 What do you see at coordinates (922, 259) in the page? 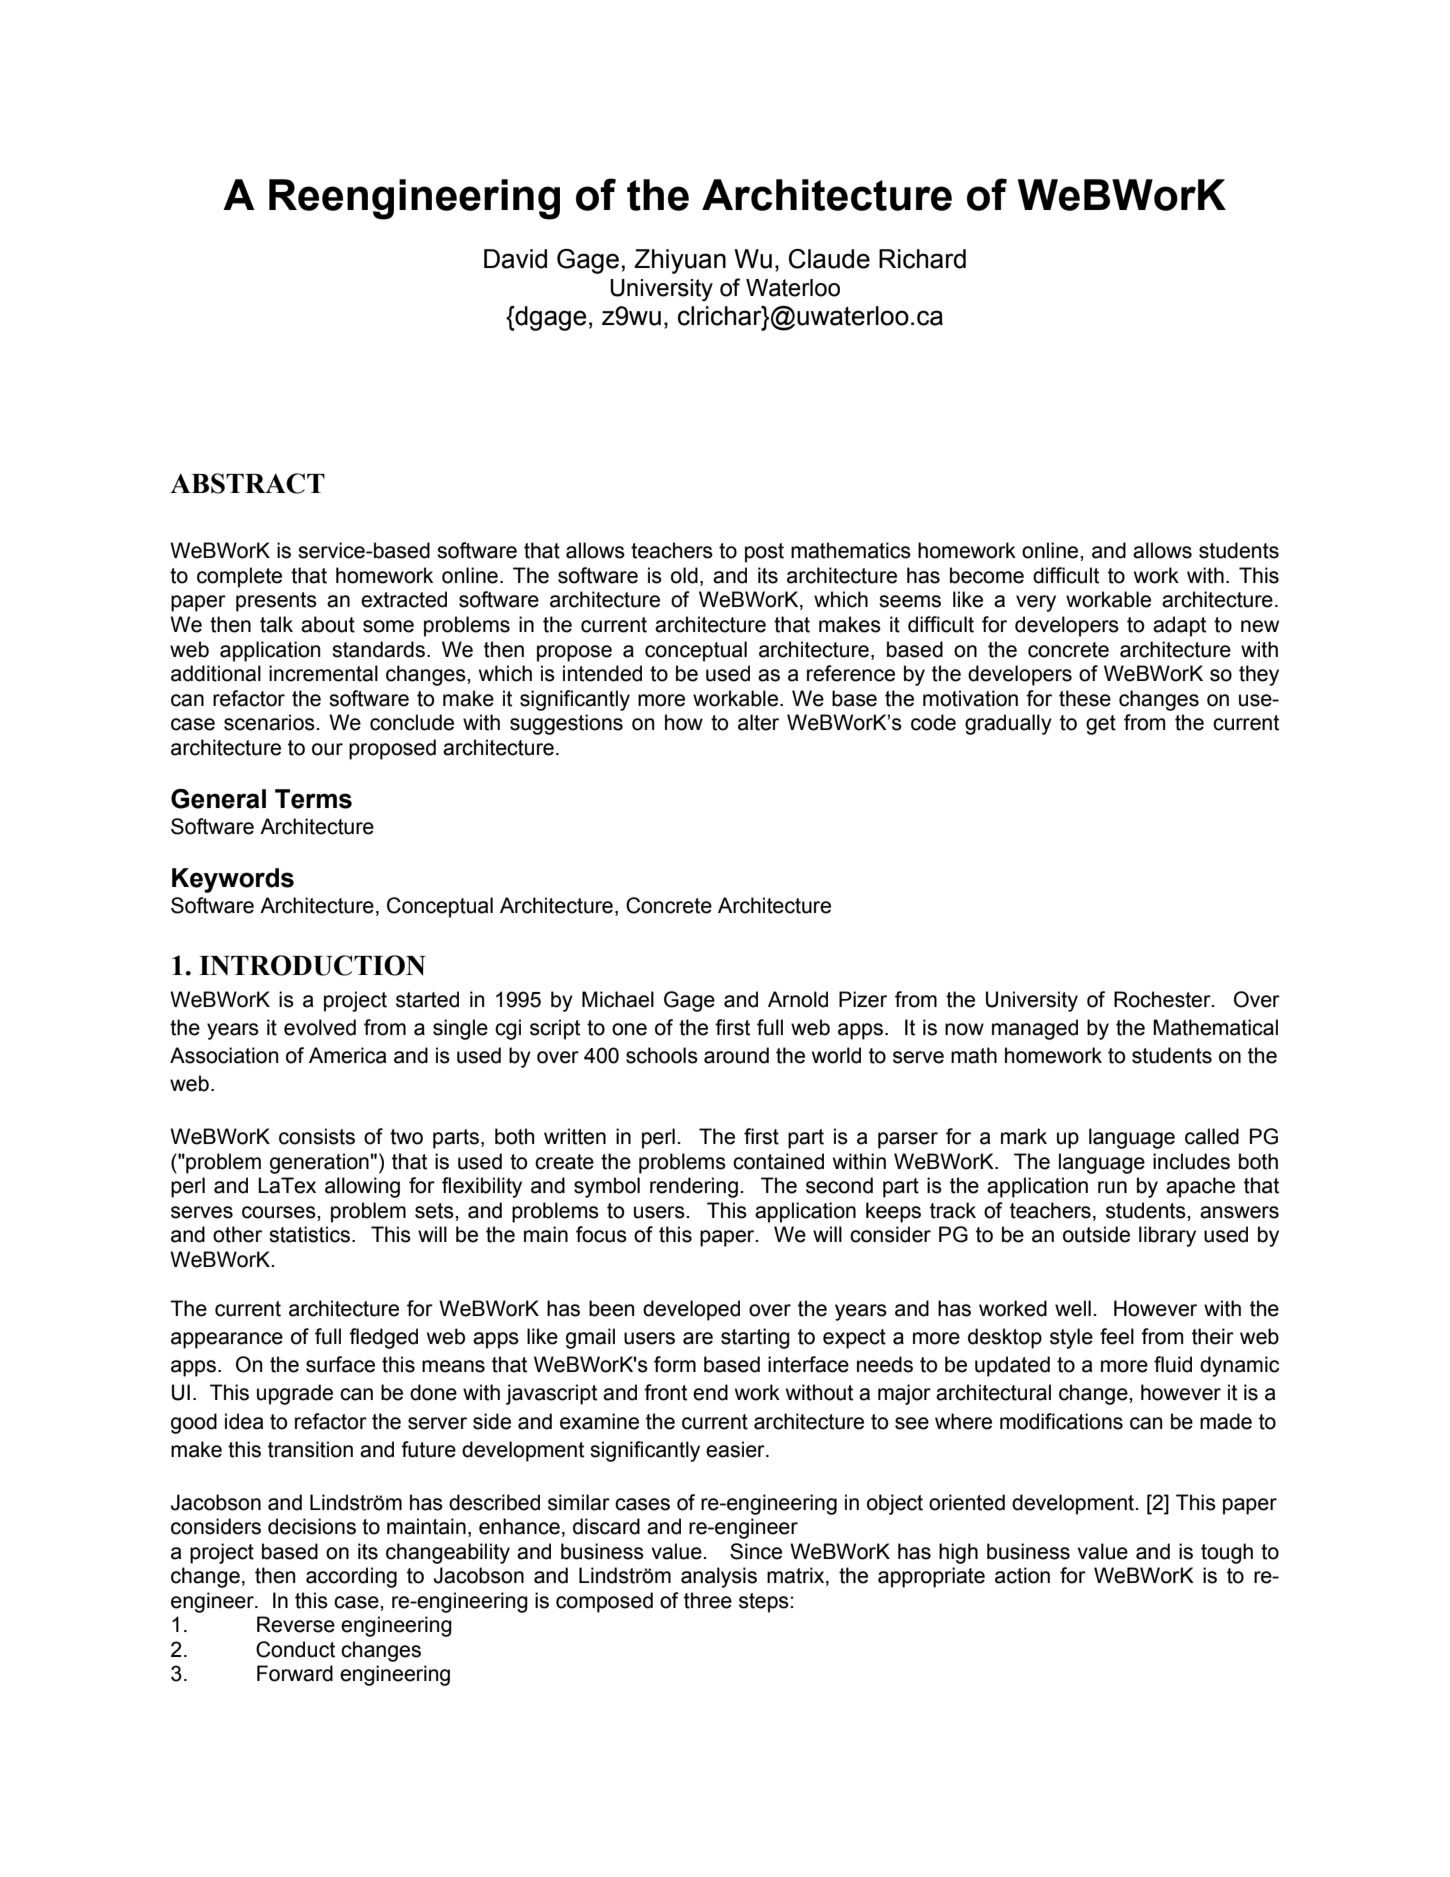
I see `Richard` at bounding box center [922, 259].
